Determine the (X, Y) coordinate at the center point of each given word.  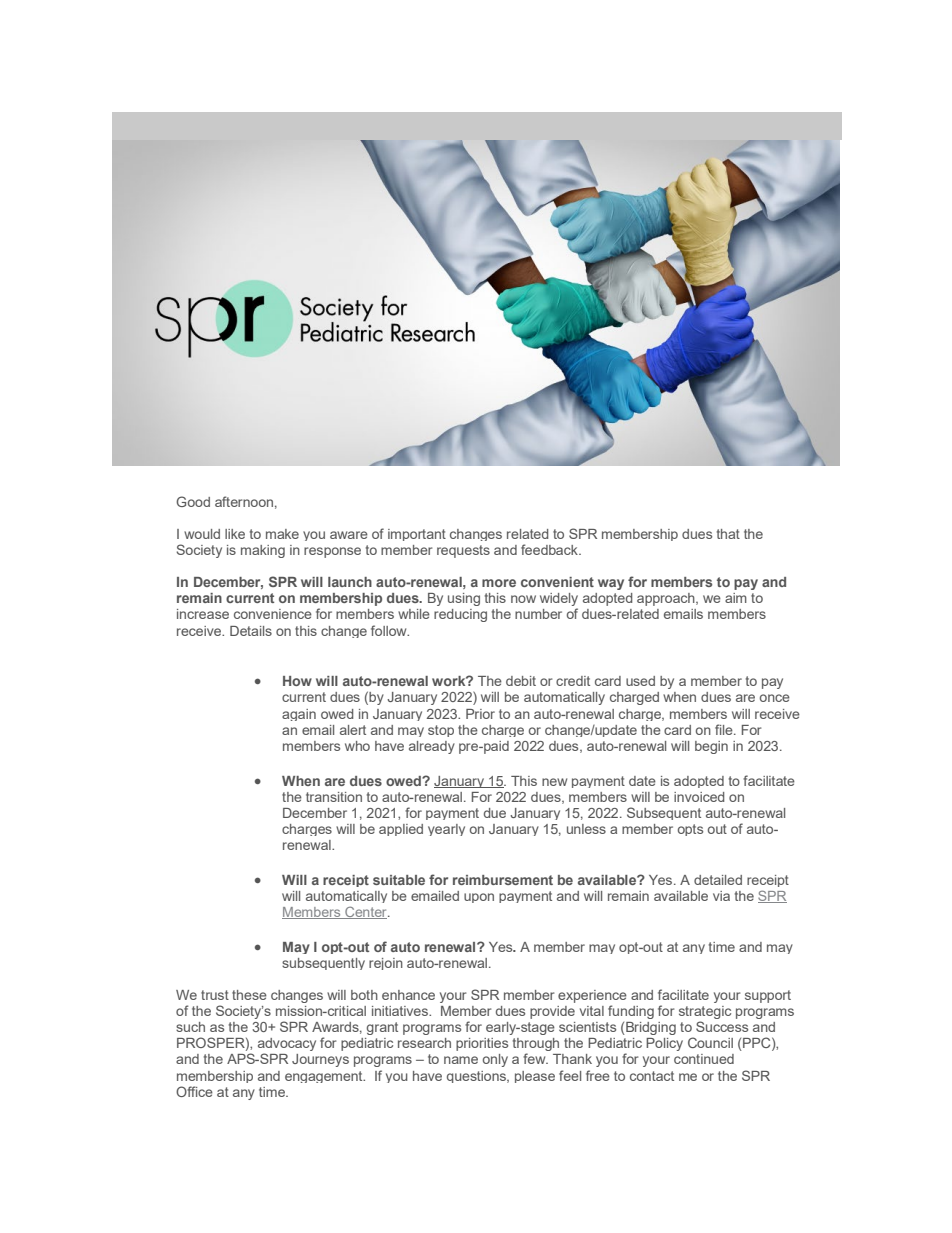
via (721, 896)
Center (366, 912)
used (640, 681)
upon (479, 898)
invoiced (699, 797)
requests (463, 551)
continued (704, 1059)
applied (401, 830)
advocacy (287, 1046)
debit (521, 681)
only (495, 1060)
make (282, 534)
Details (251, 631)
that (728, 534)
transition (334, 797)
